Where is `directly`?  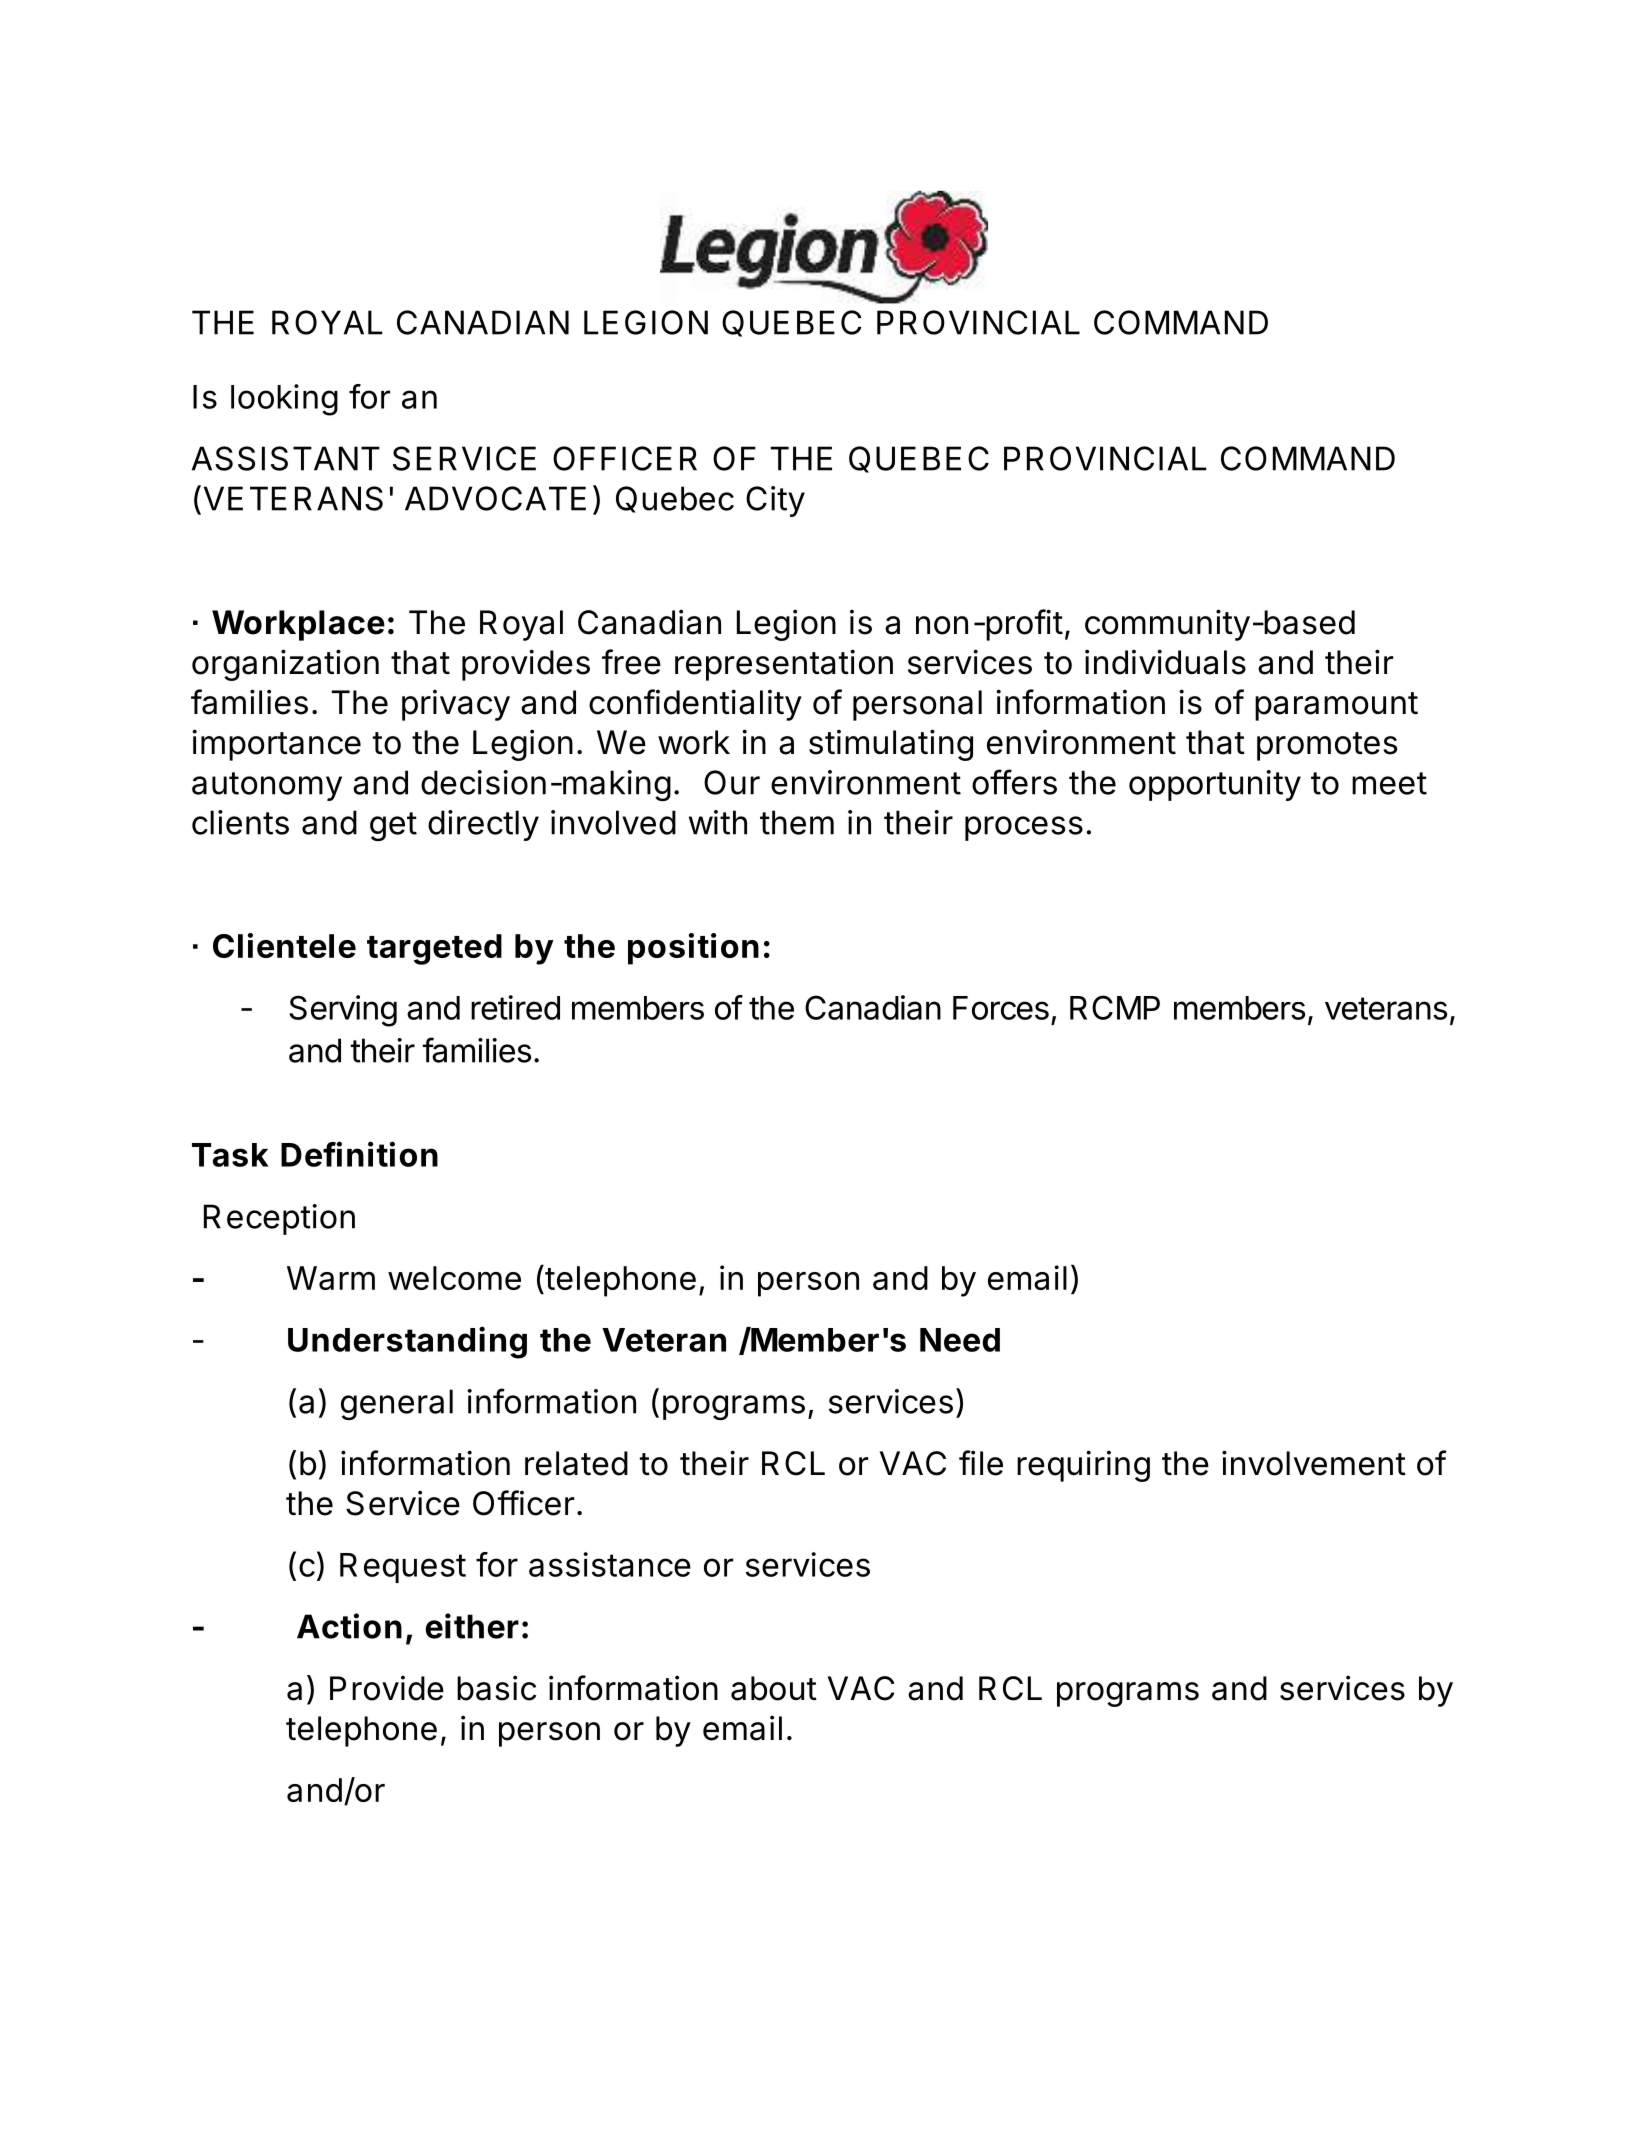
directly is located at coordinates (483, 825).
